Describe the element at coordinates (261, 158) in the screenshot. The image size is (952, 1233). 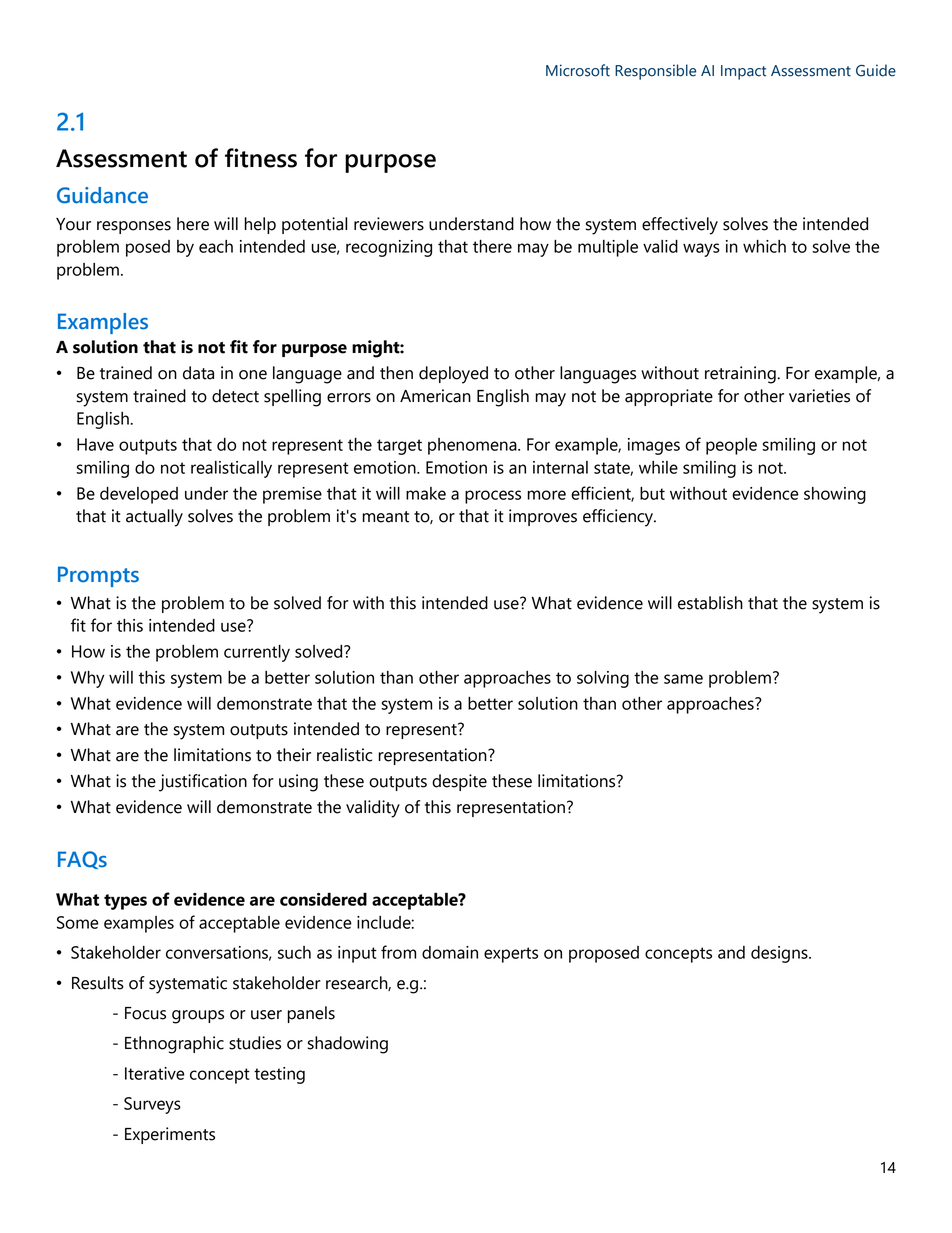
I see `fitness` at that location.
